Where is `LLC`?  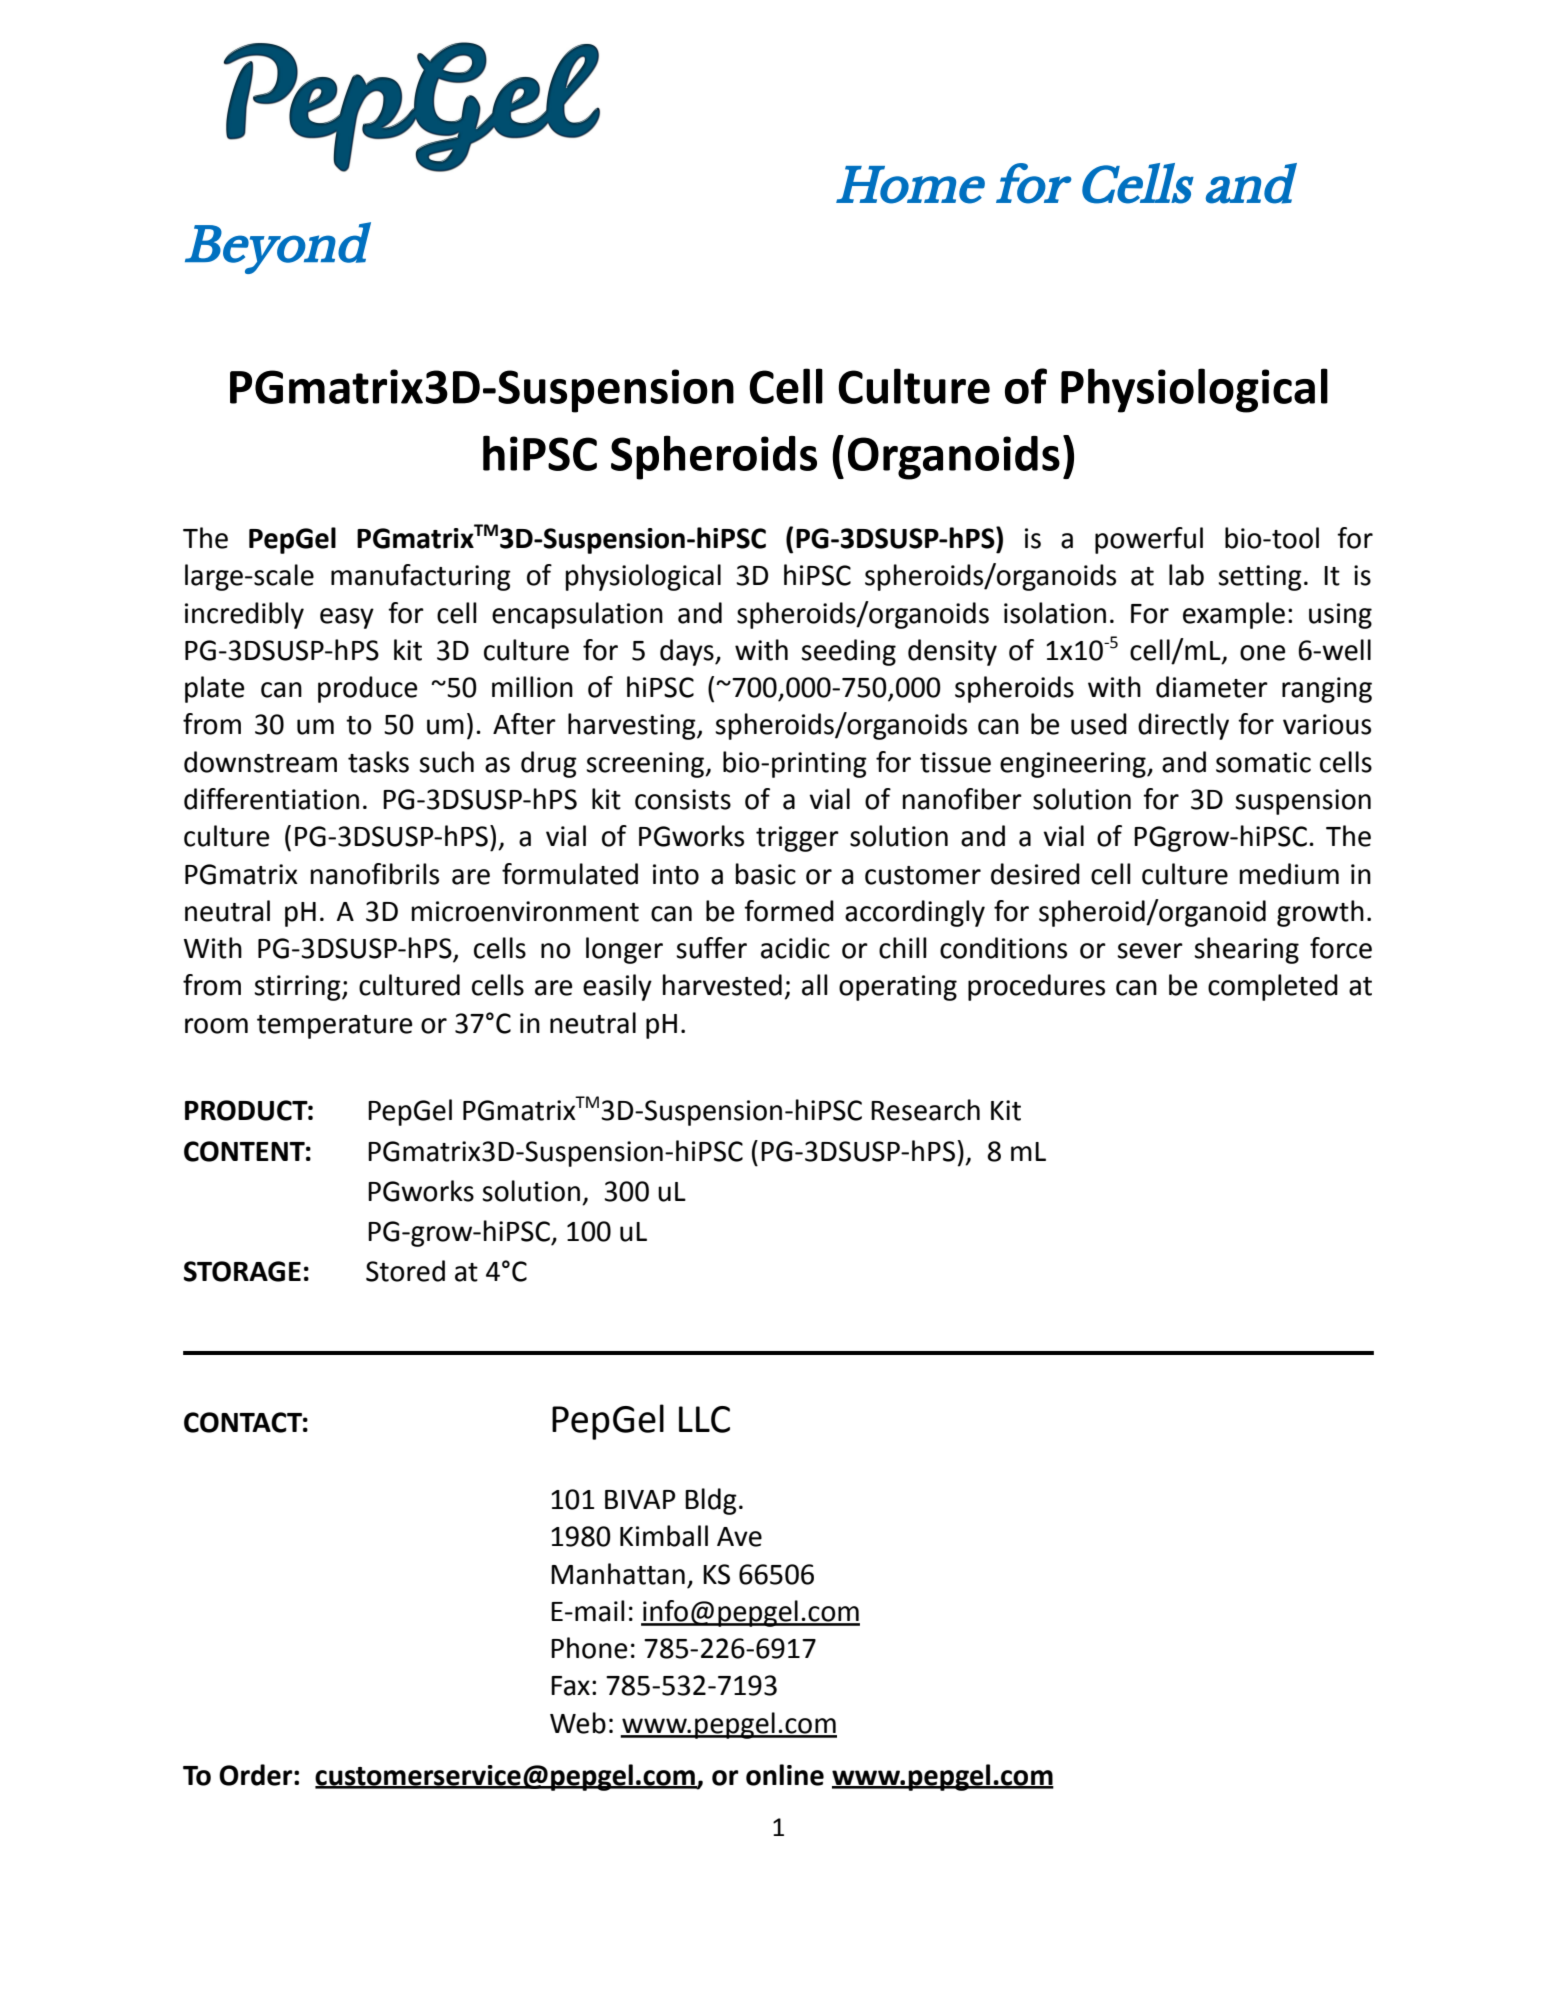 LLC is located at coordinates (704, 1419).
